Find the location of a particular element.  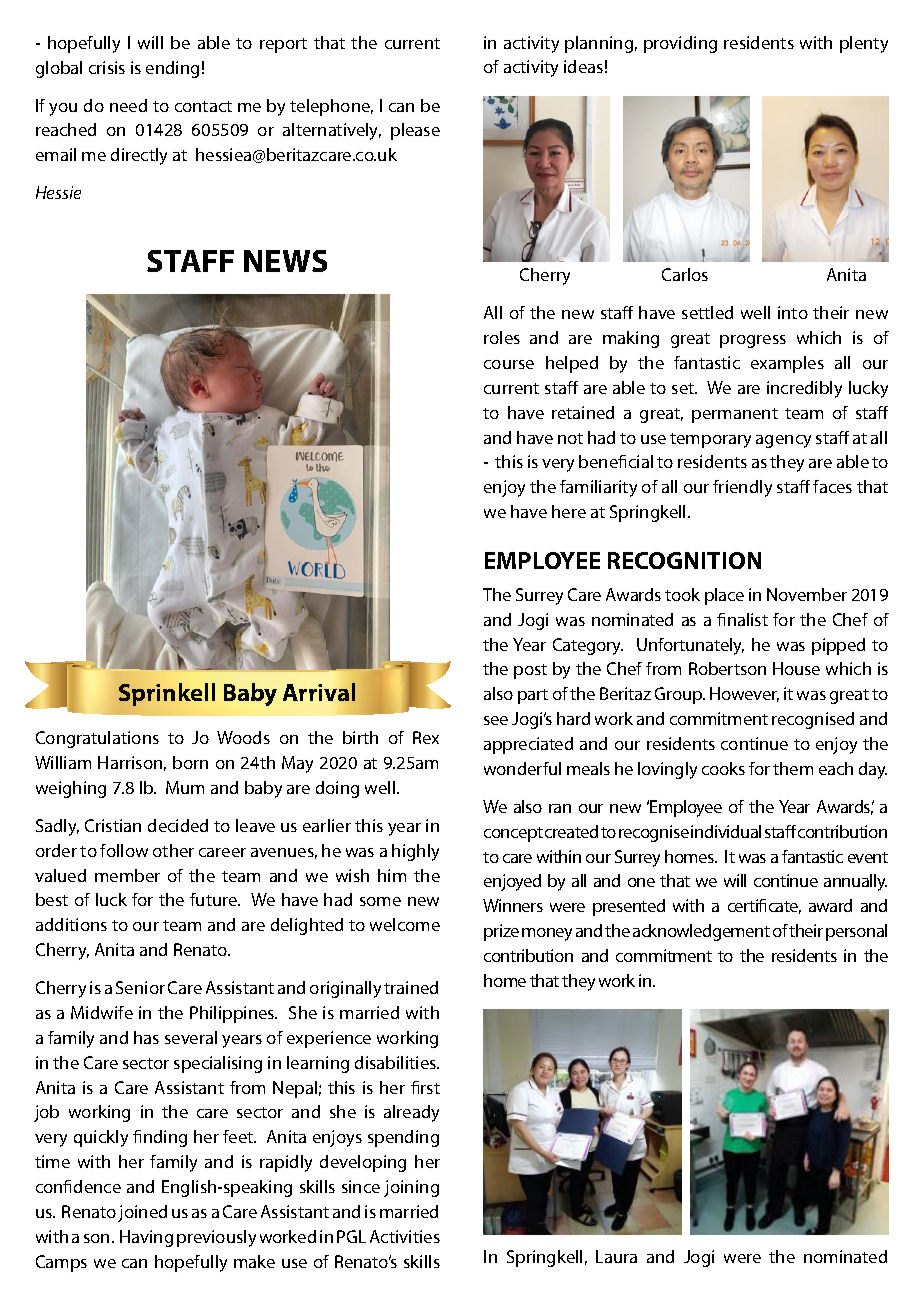

post is located at coordinates (530, 671).
